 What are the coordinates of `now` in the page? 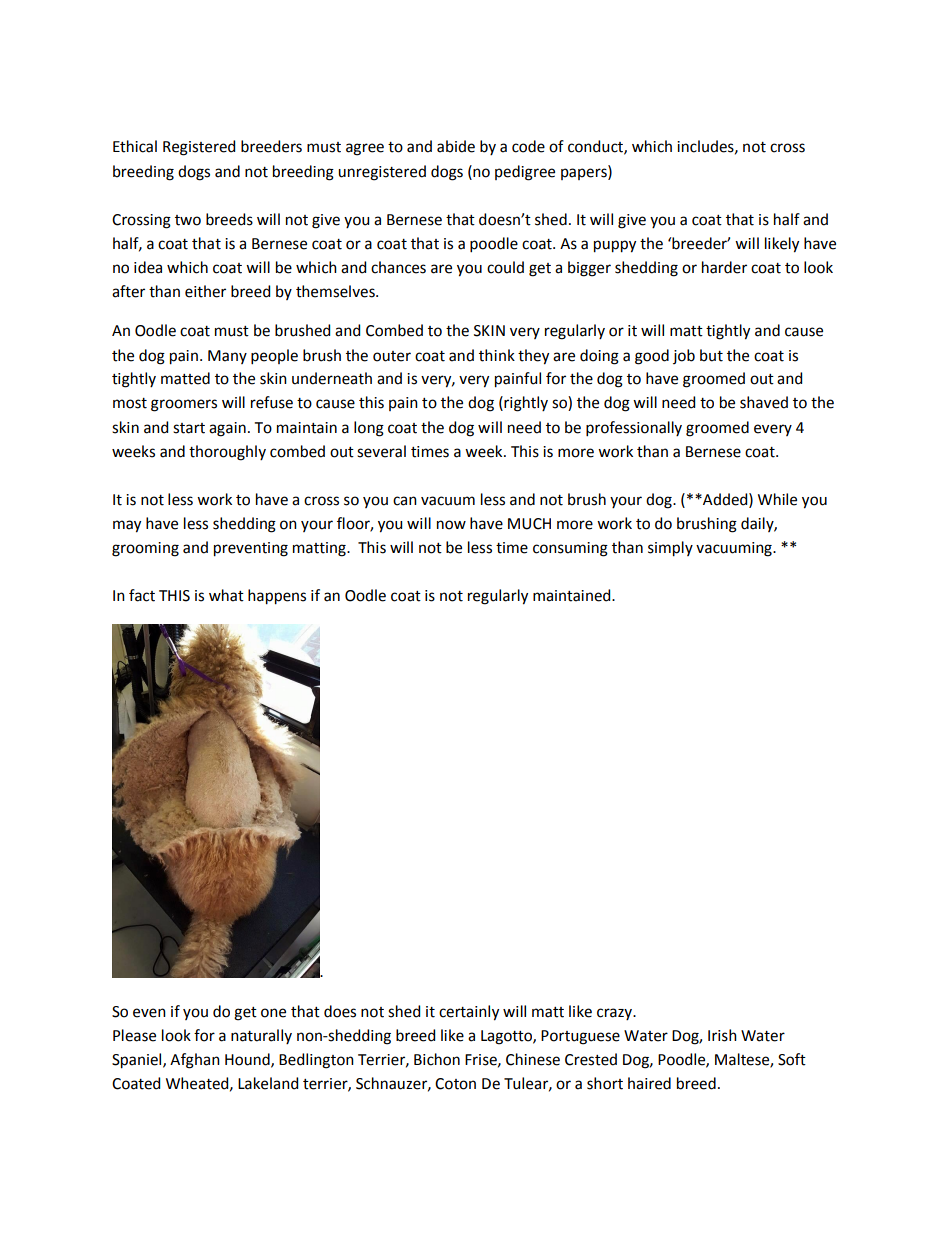 It's located at (451, 525).
